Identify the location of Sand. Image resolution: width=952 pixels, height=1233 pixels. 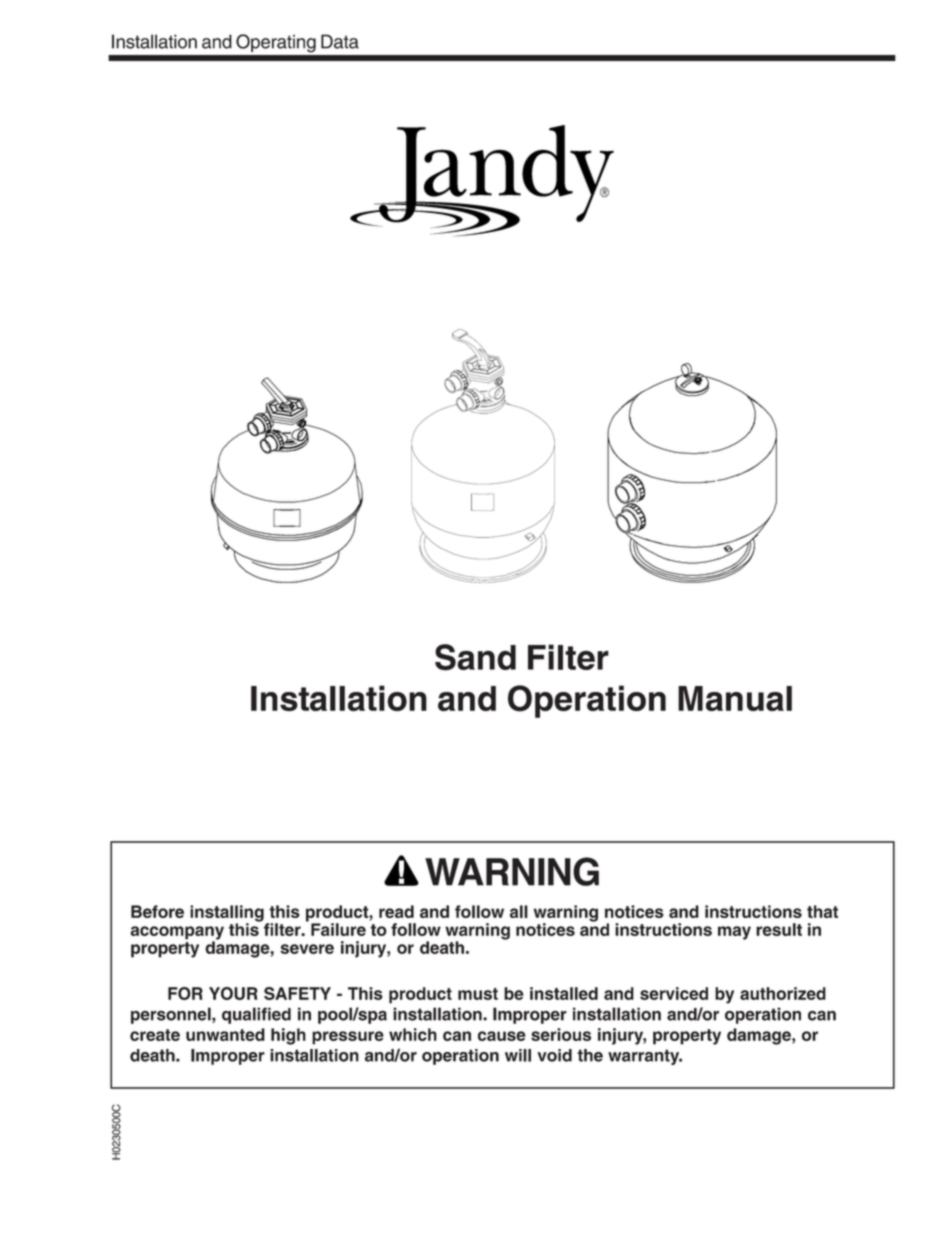
(475, 657).
